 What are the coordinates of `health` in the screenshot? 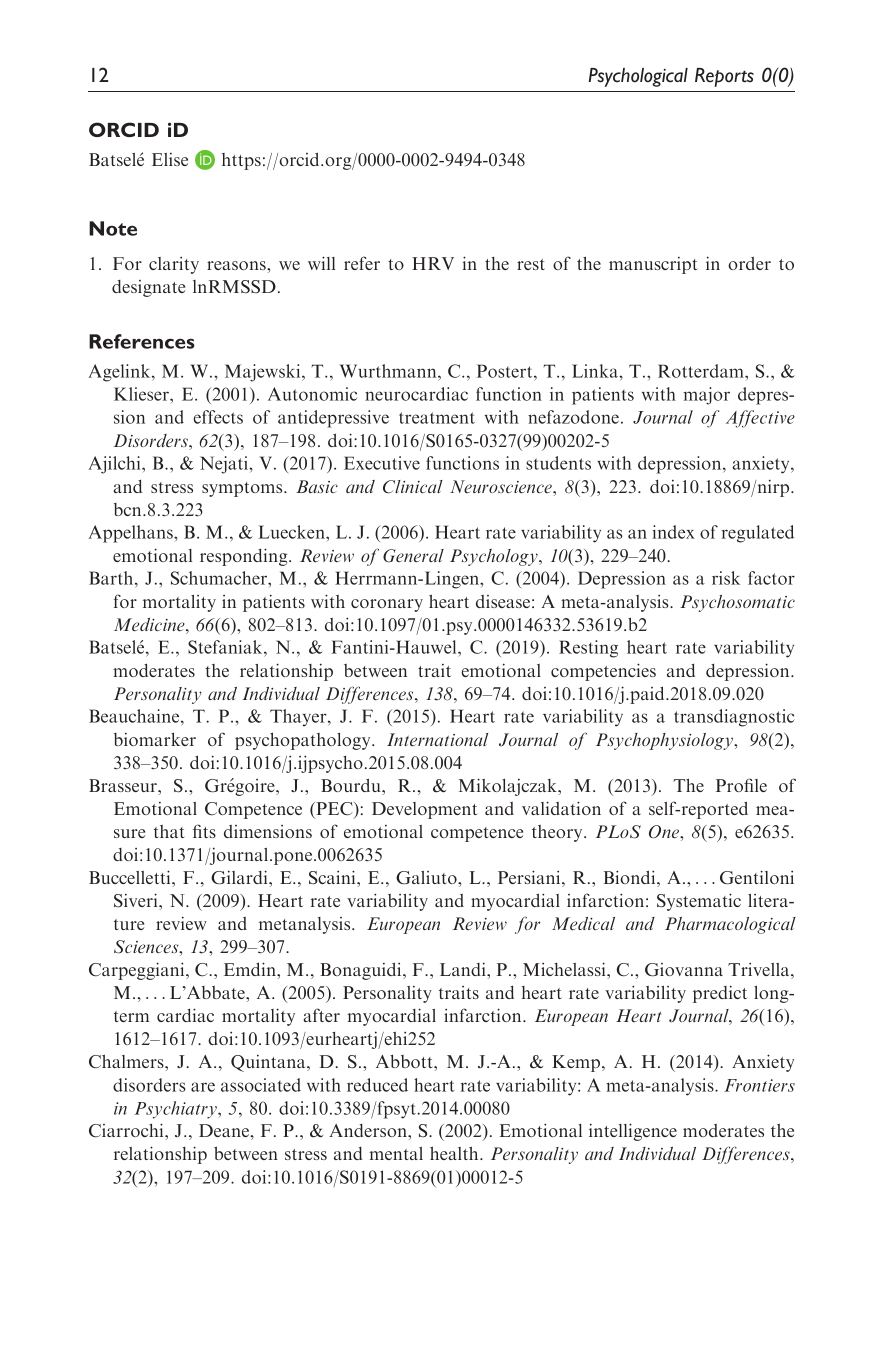 It's located at (455, 1153).
